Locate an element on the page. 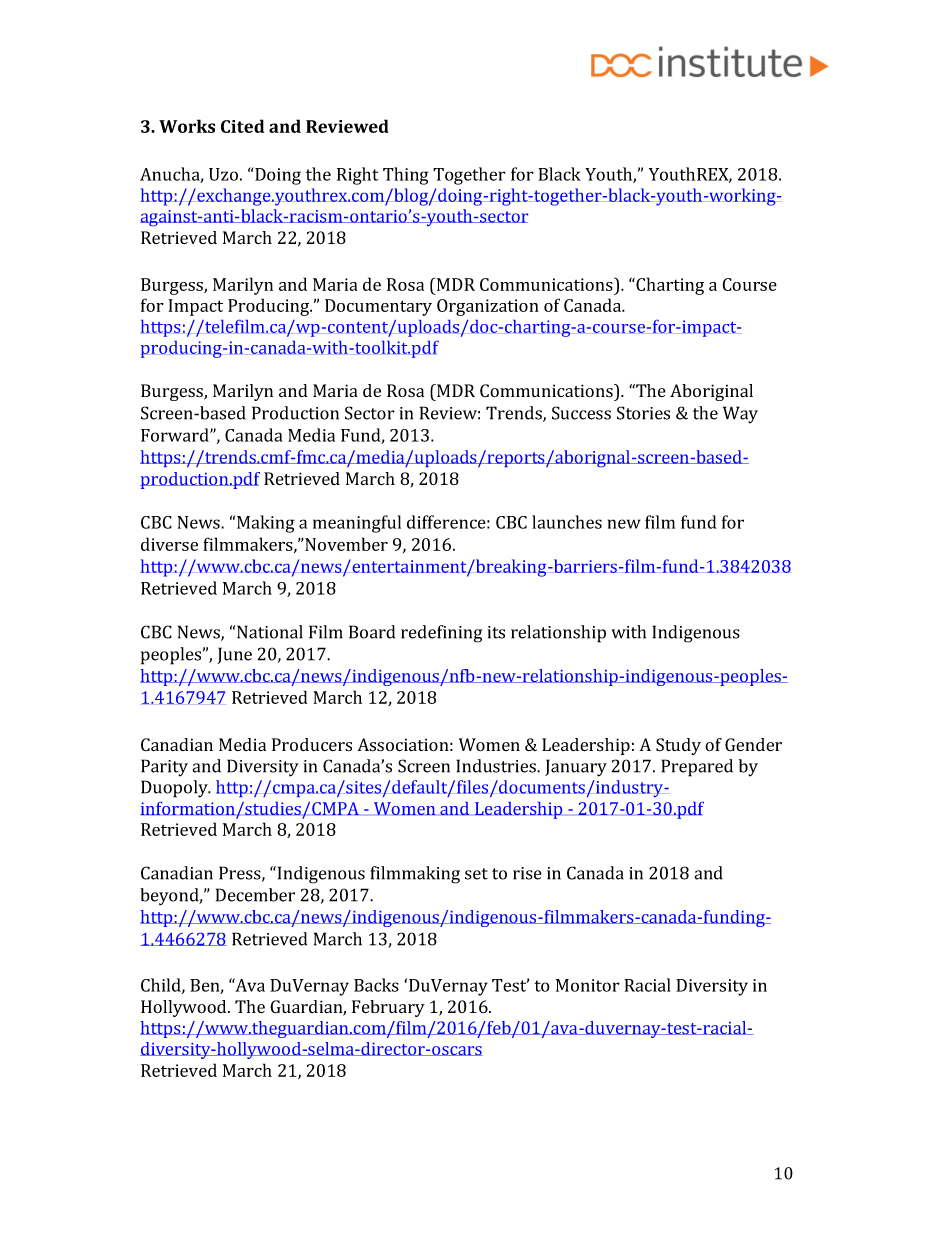 This document has height=1233, width=952. Forward is located at coordinates (176, 435).
